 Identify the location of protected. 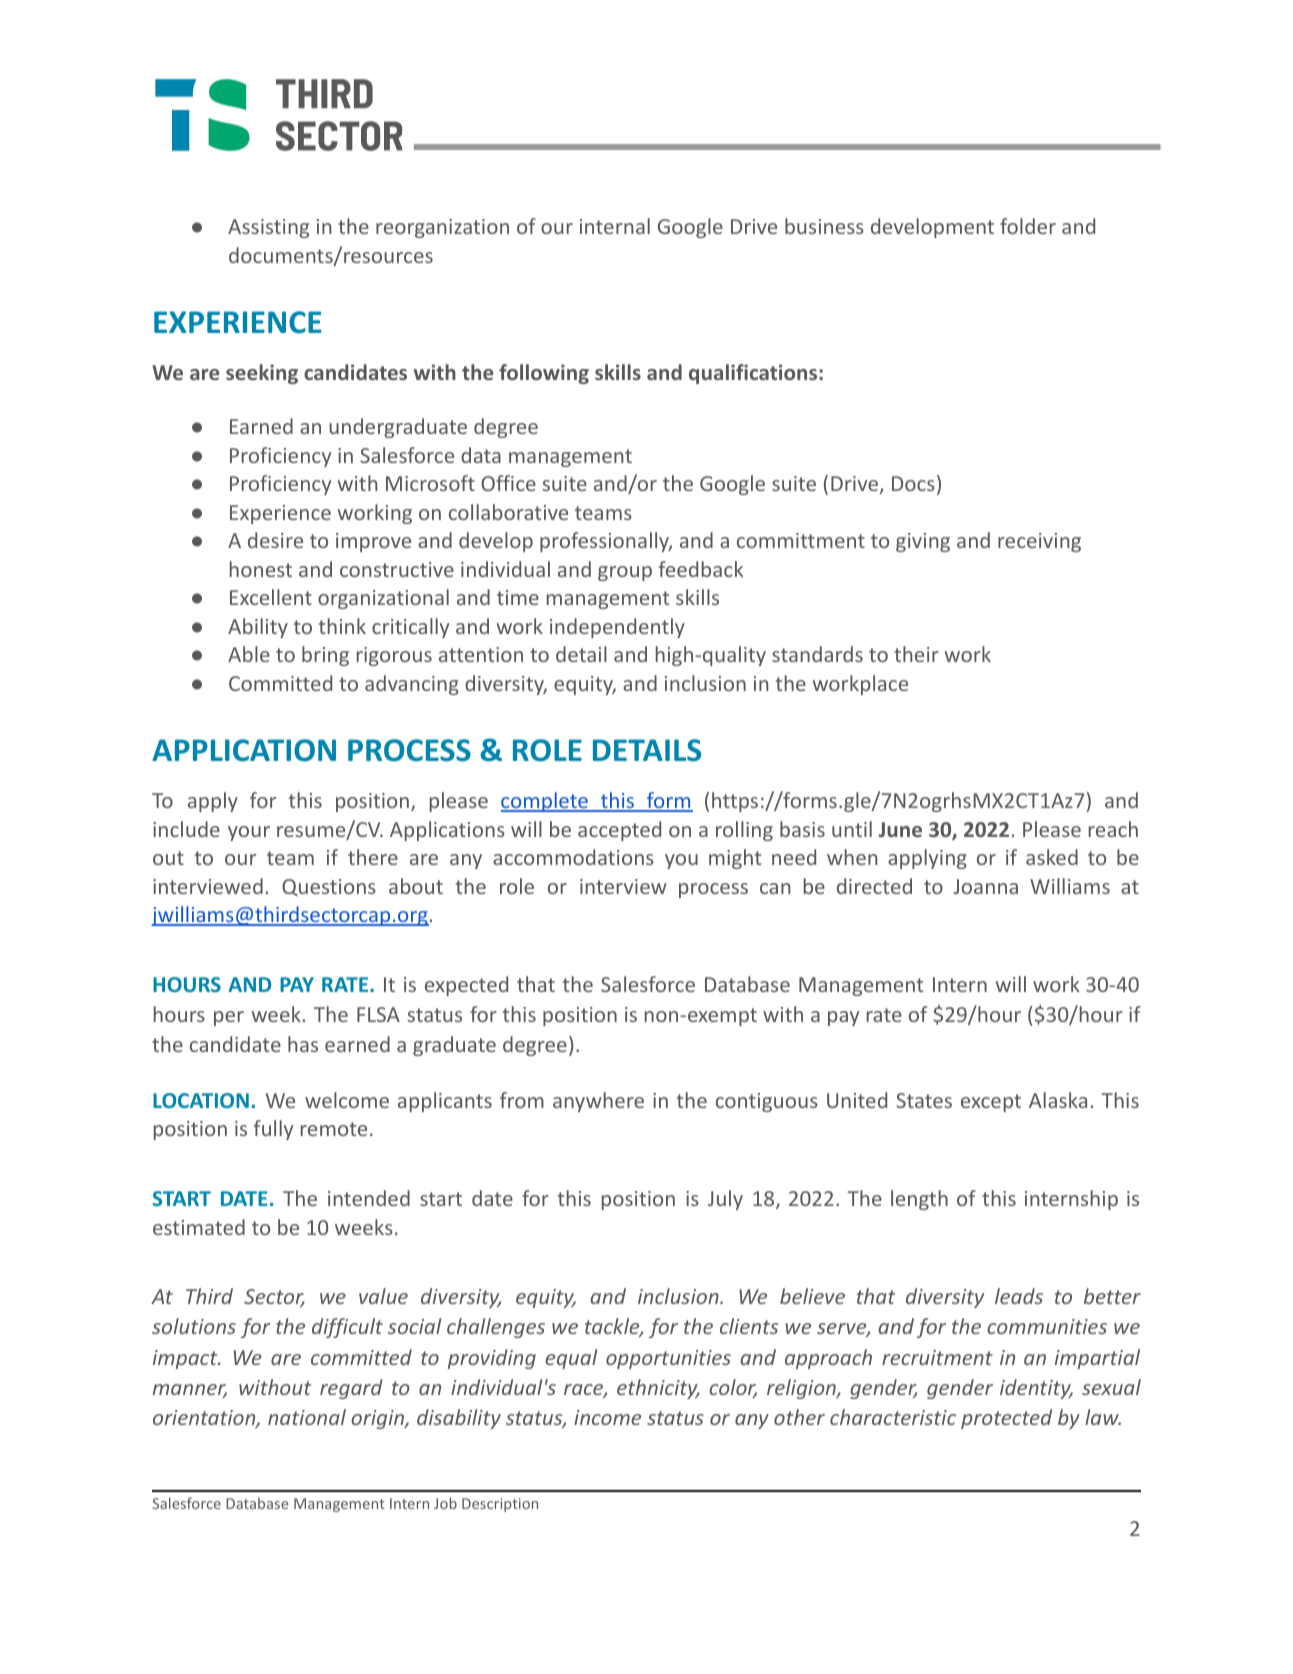
(1006, 1419).
